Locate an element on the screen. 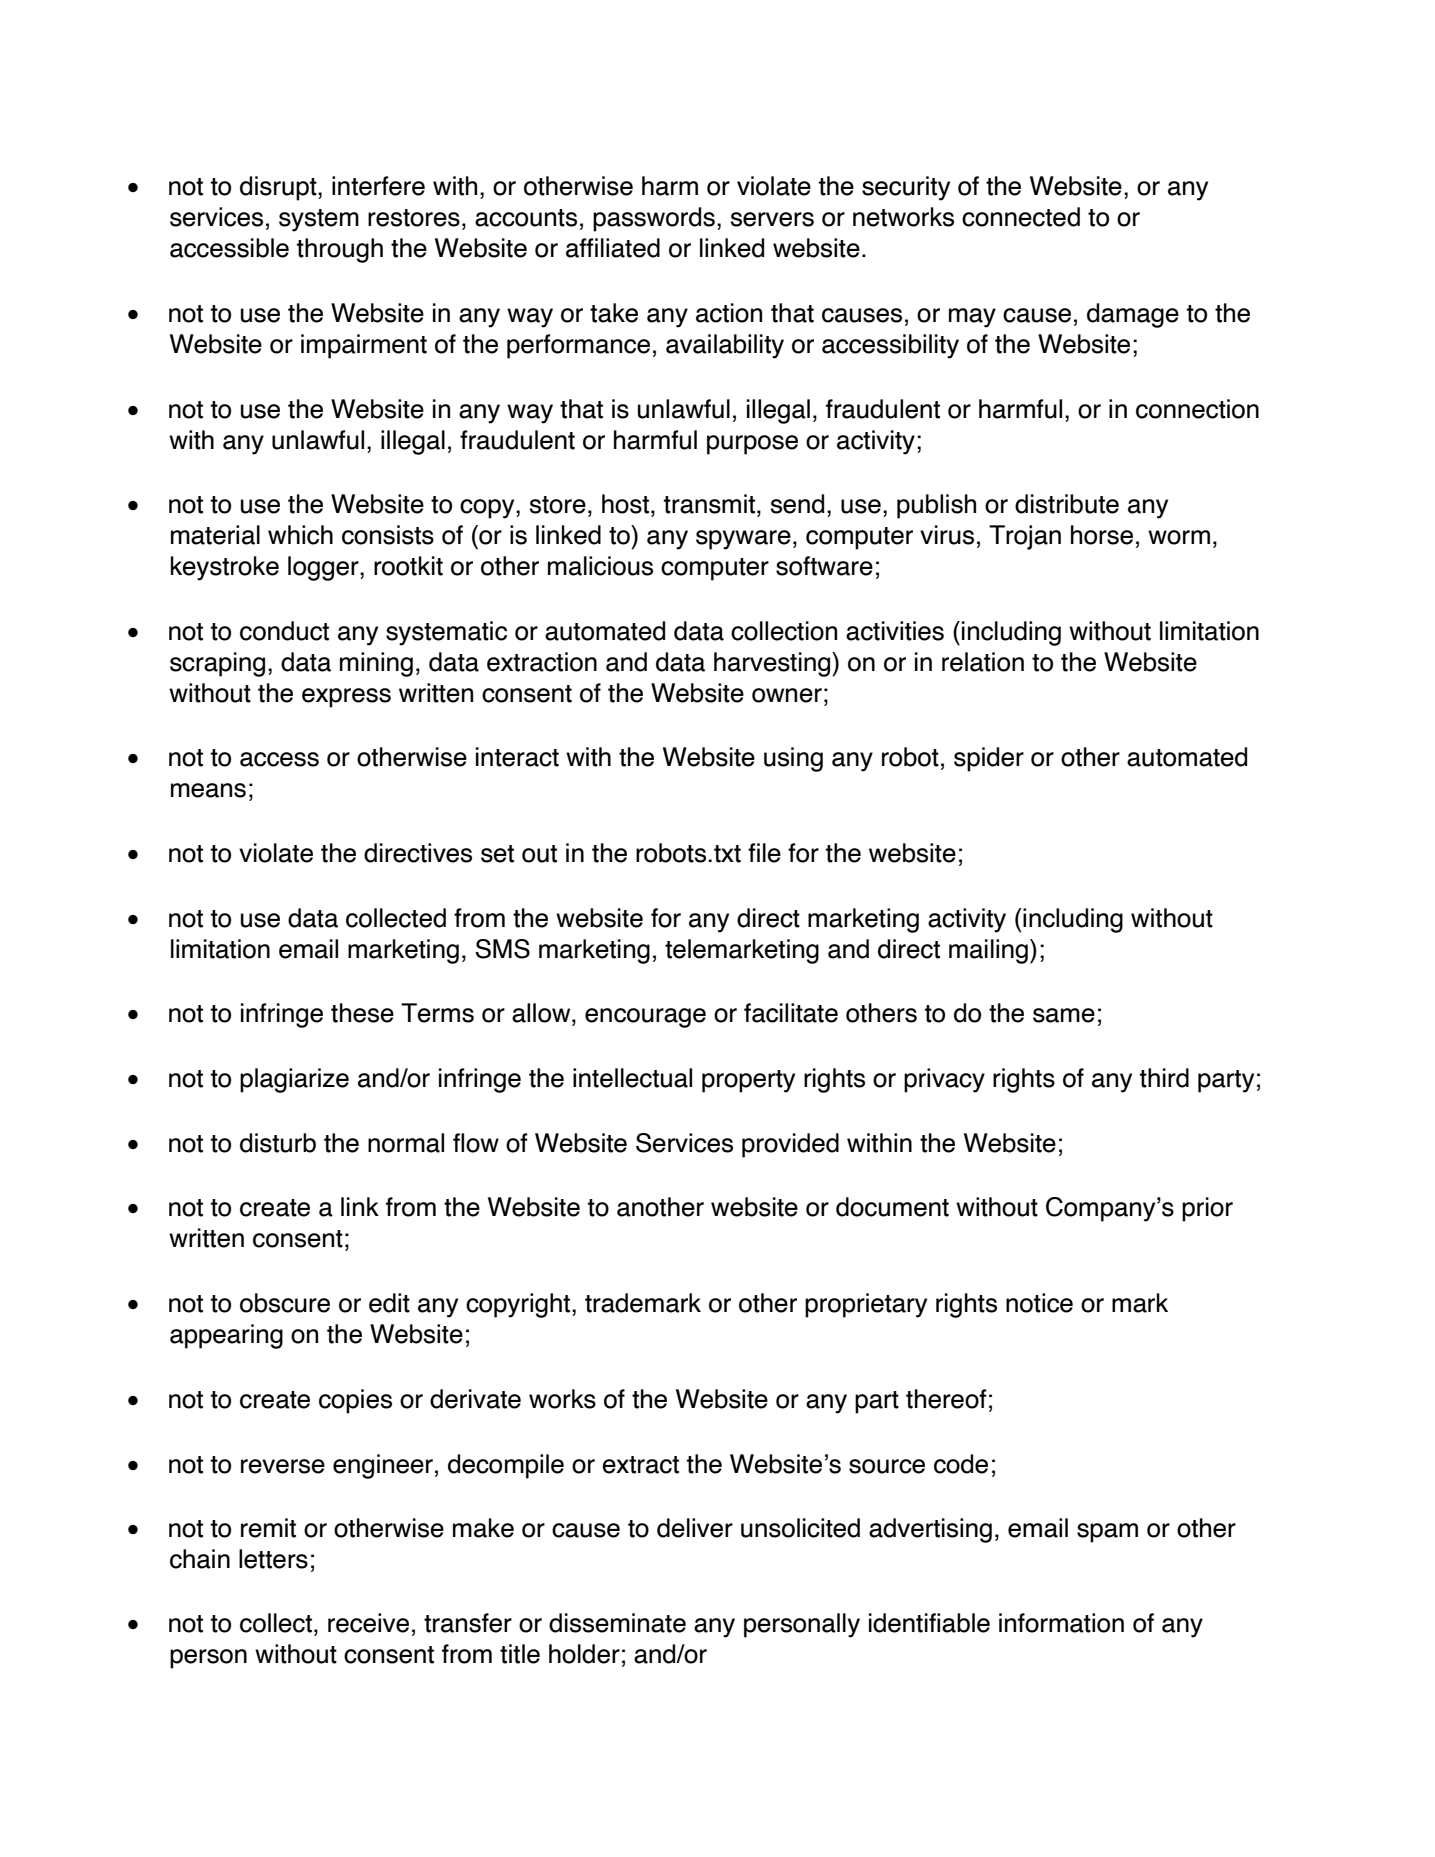 This screenshot has width=1435, height=1857. disseminate is located at coordinates (617, 1623).
